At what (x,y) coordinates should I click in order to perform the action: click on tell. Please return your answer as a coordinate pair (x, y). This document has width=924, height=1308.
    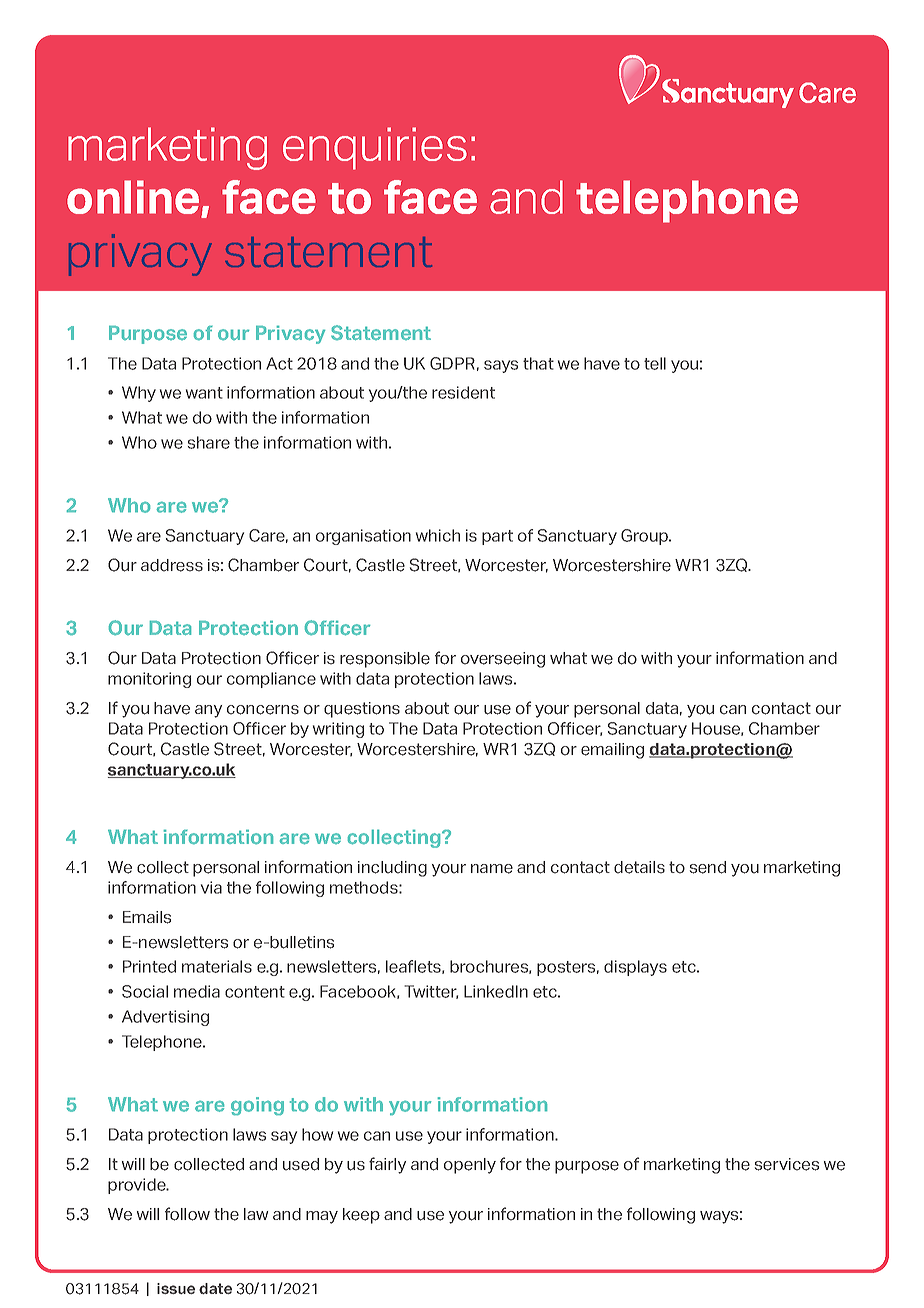
    Looking at the image, I should click on (655, 363).
